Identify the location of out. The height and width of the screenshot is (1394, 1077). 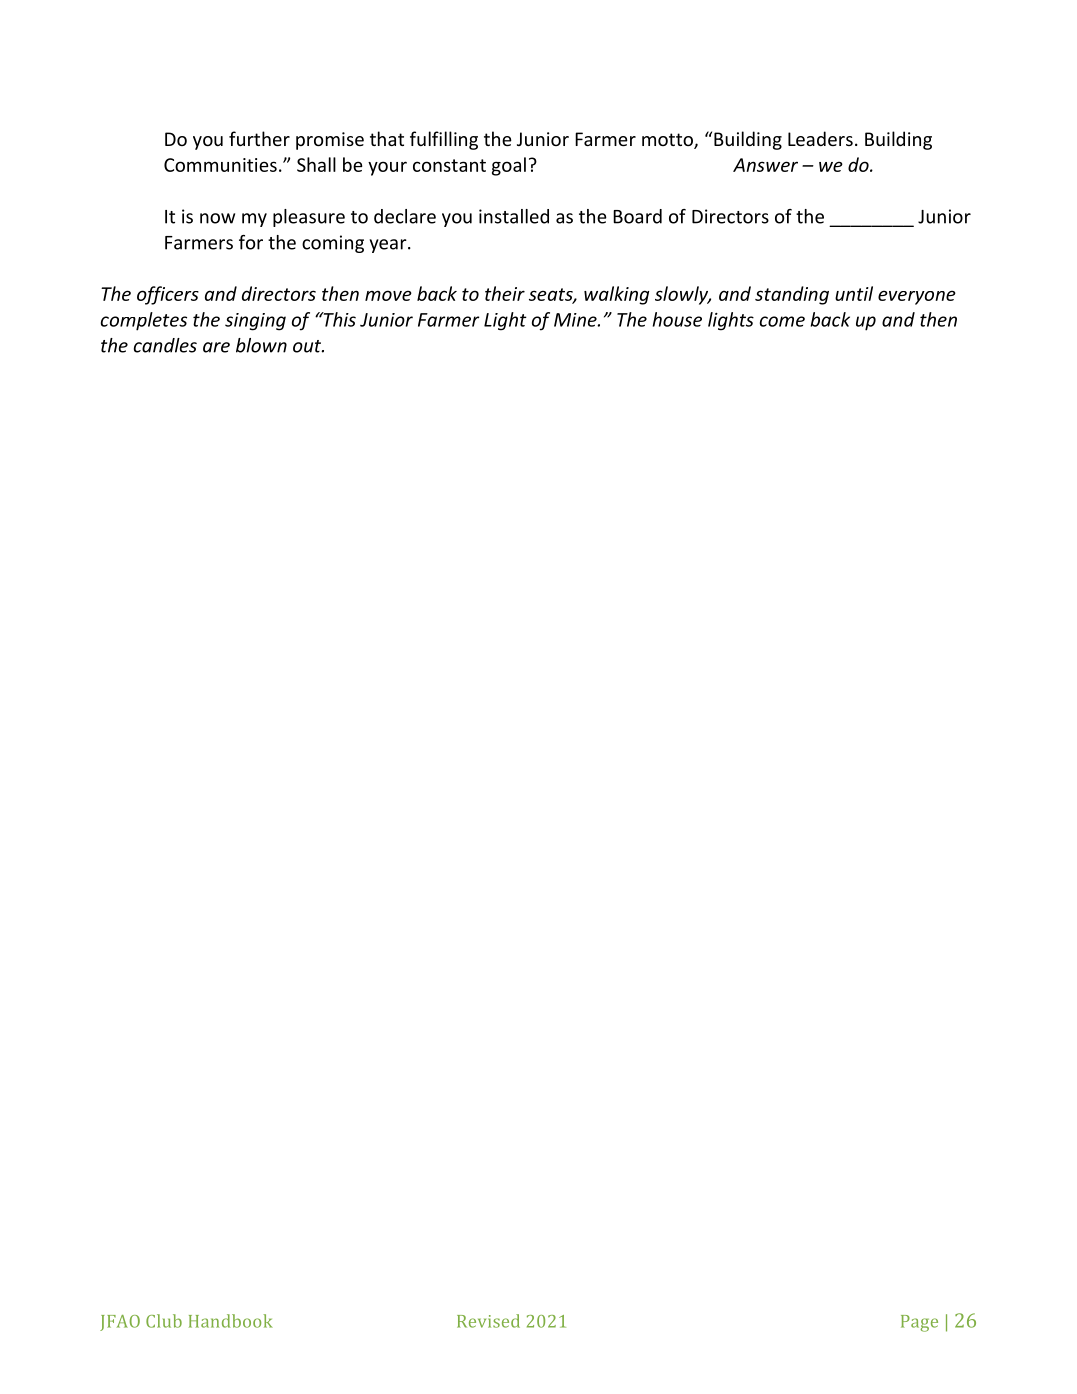
(308, 346).
